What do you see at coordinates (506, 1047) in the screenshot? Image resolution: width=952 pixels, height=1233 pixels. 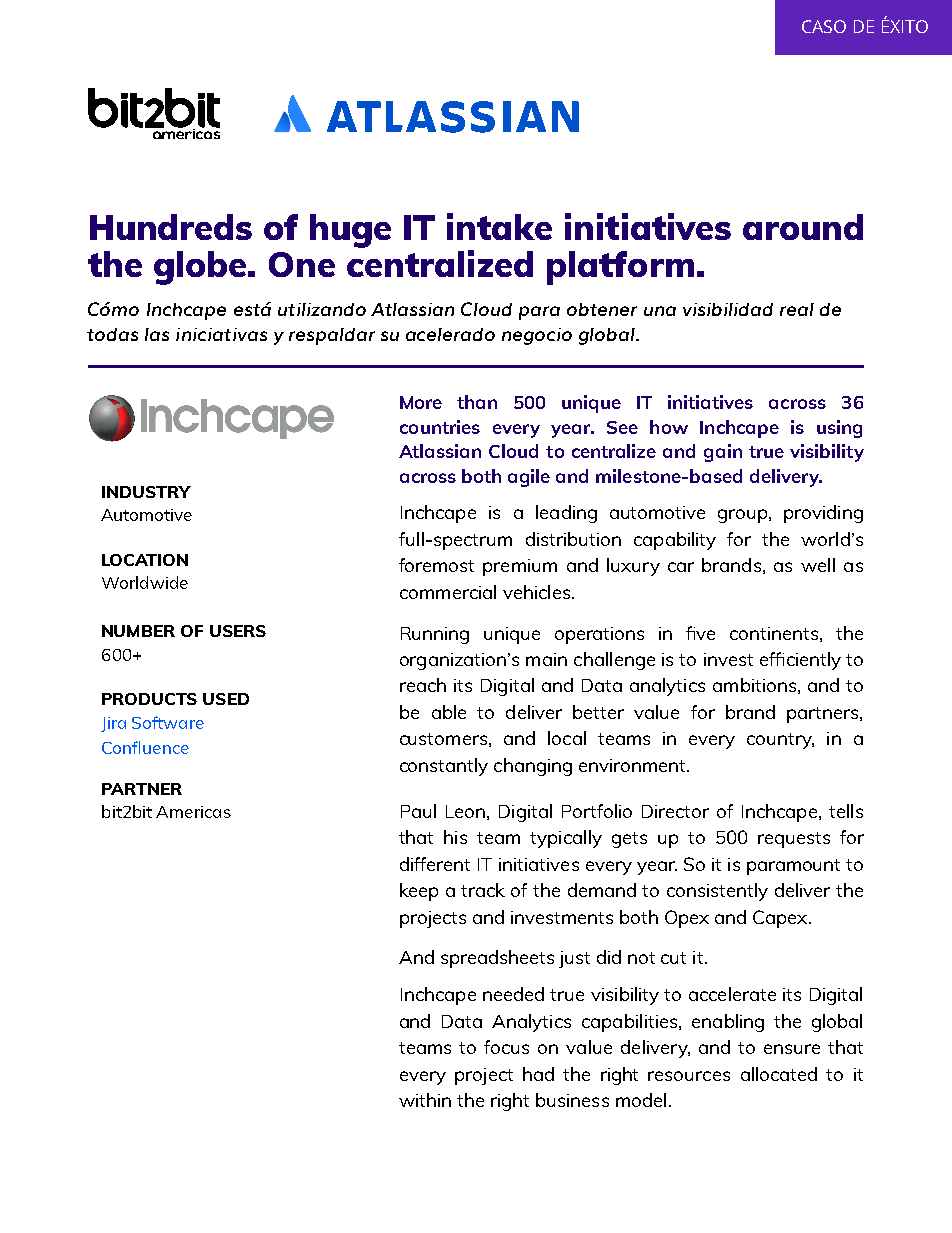 I see `focus` at bounding box center [506, 1047].
